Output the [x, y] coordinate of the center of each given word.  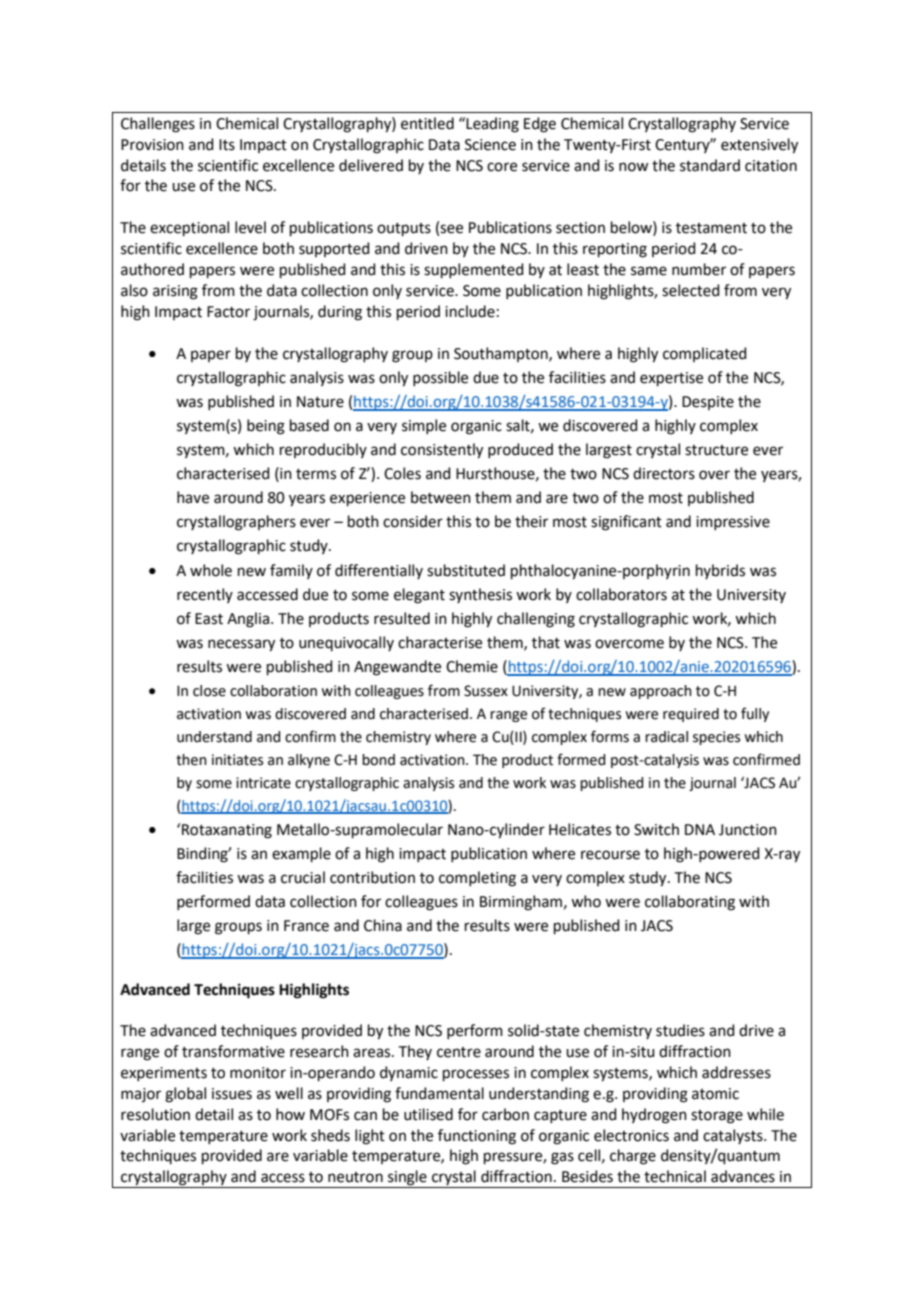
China [383, 925]
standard [710, 165]
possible [440, 378]
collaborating [690, 903]
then [191, 760]
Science [490, 145]
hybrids [720, 571]
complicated [705, 354]
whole [211, 570]
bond [378, 760]
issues [232, 1094]
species [716, 738]
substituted [466, 570]
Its [227, 145]
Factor [228, 312]
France [306, 926]
